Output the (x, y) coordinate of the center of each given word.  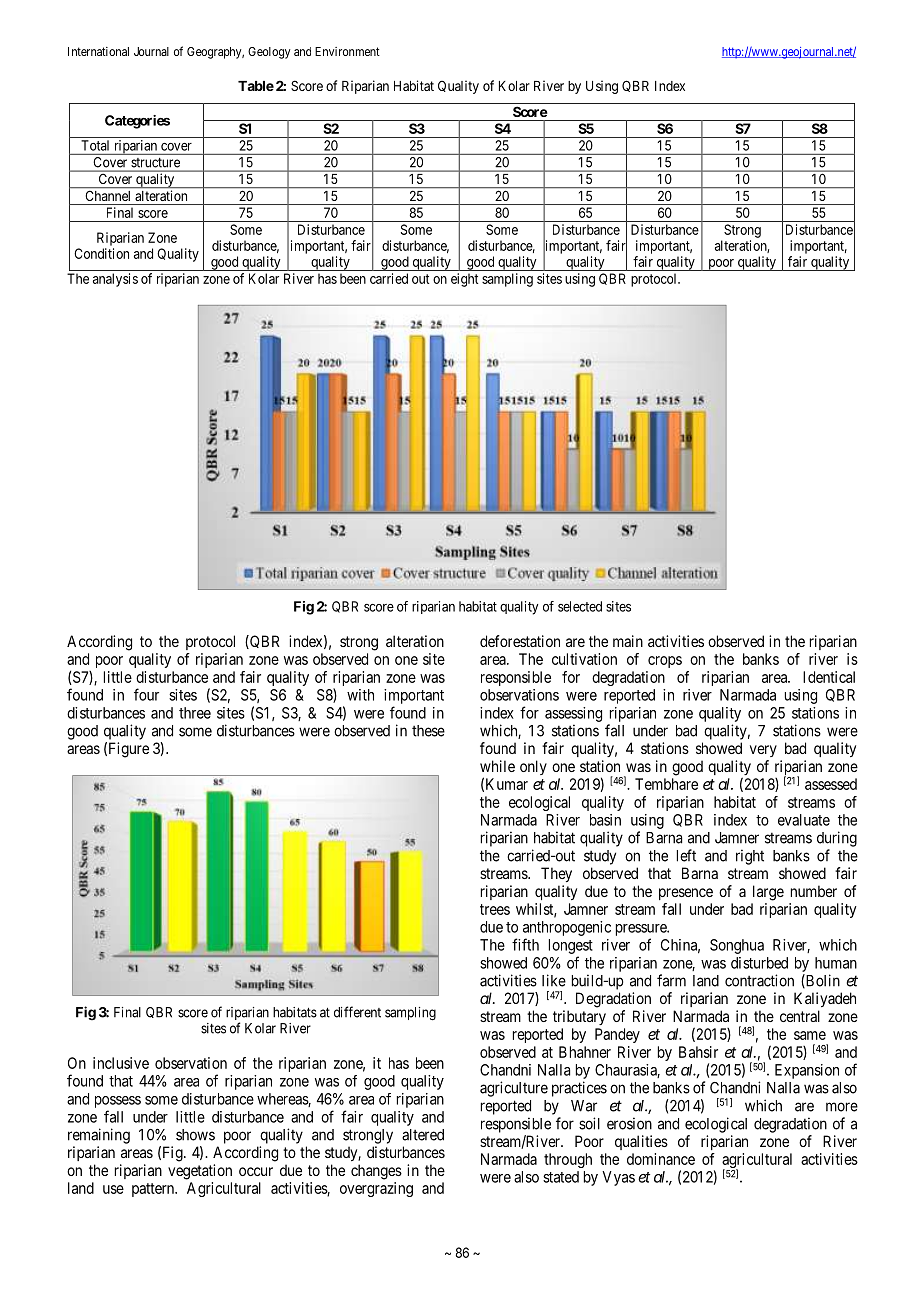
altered (423, 1135)
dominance (661, 1159)
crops (665, 662)
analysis (115, 280)
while (497, 766)
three (195, 713)
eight (464, 280)
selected (580, 606)
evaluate (804, 820)
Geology (269, 53)
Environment (347, 51)
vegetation (200, 1172)
